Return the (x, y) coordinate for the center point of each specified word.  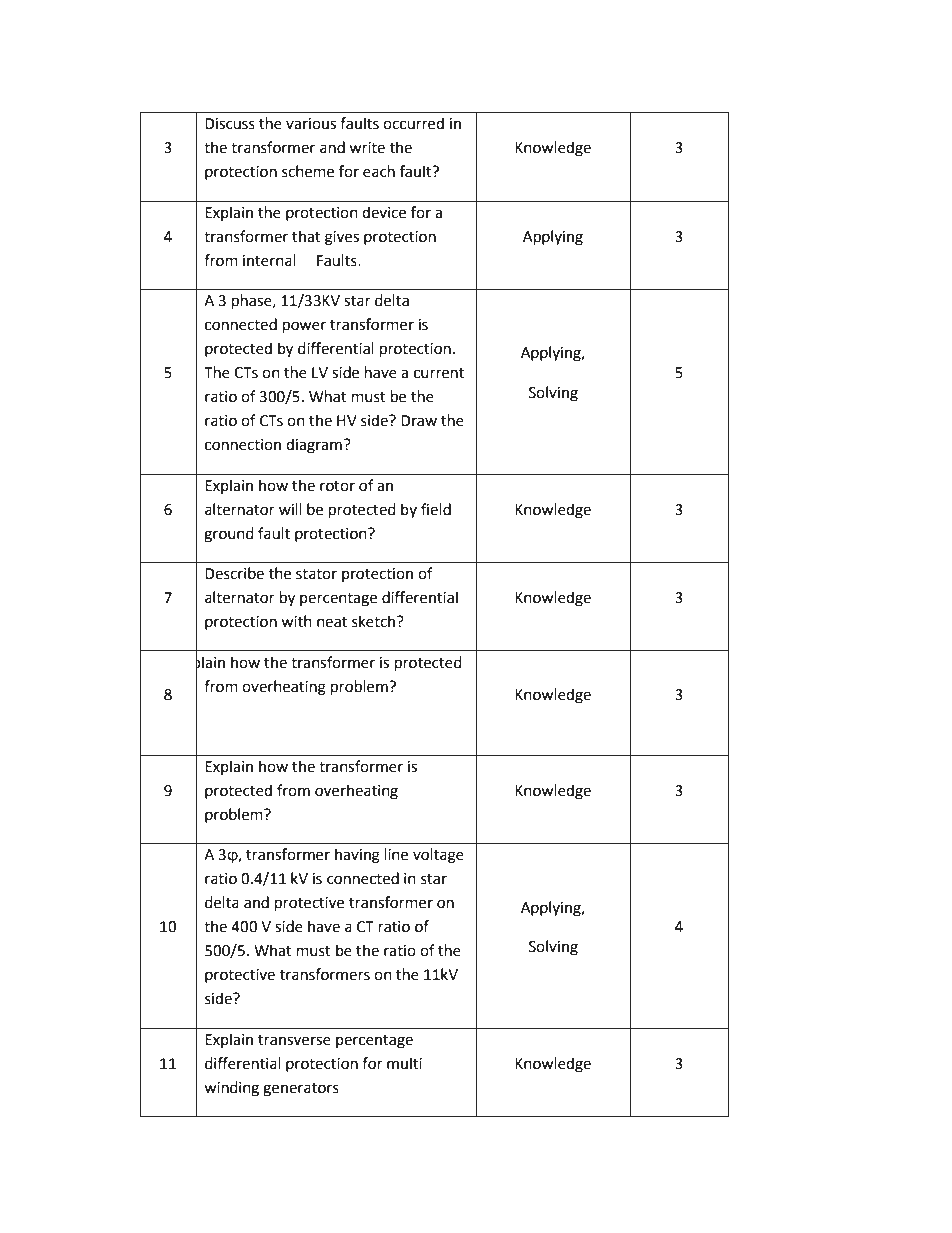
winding (231, 1089)
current (439, 373)
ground (229, 535)
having (357, 856)
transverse (294, 1040)
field (436, 509)
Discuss (230, 124)
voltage (438, 856)
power (304, 327)
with (296, 621)
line (396, 854)
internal (269, 260)
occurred (413, 123)
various (311, 124)
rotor (337, 486)
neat (332, 622)
